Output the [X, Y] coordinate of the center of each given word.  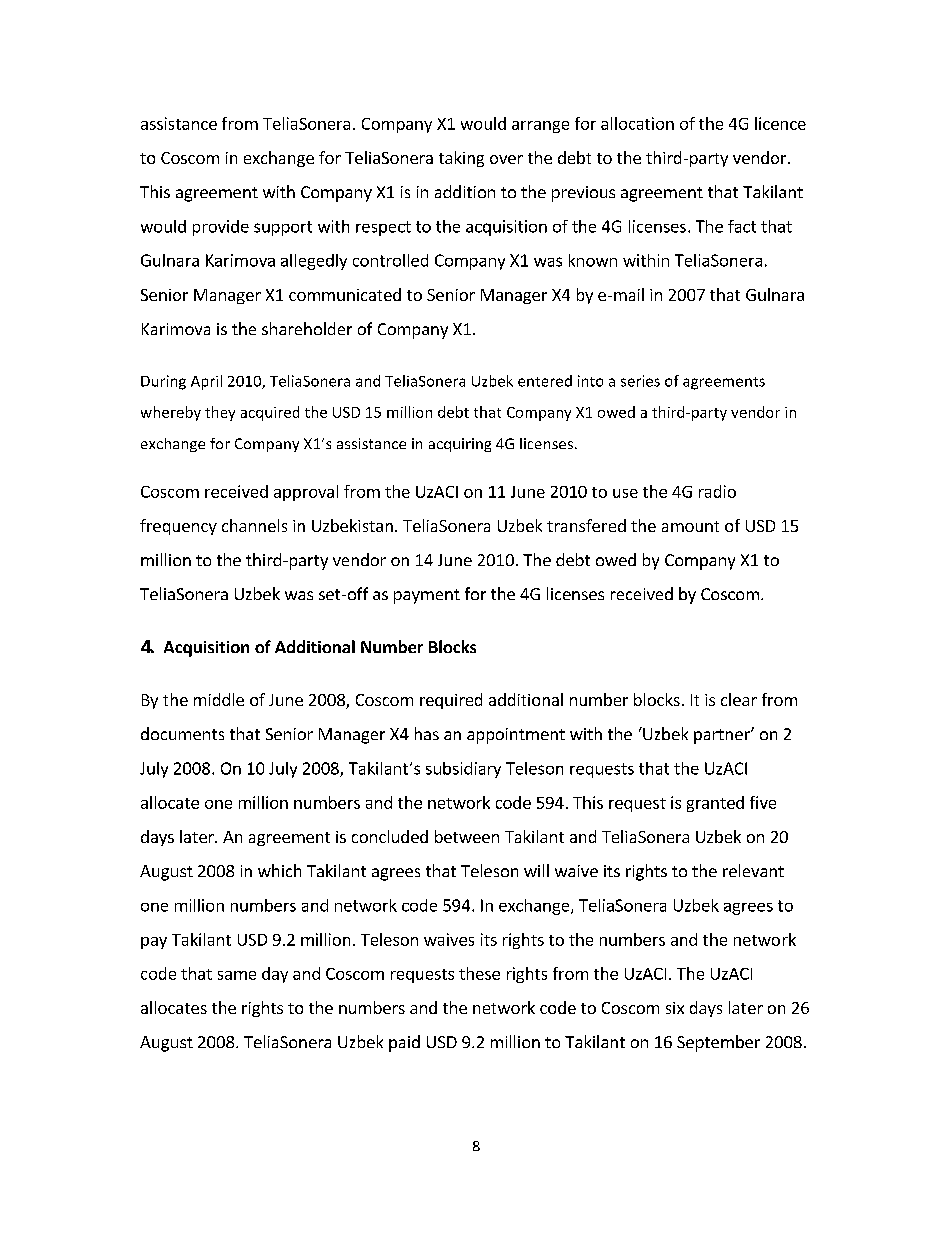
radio [717, 491]
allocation [637, 123]
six [675, 1008]
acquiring [460, 445]
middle [219, 699]
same [237, 975]
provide [221, 228]
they [220, 413]
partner [723, 736]
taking [461, 159]
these [479, 973]
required [451, 701]
